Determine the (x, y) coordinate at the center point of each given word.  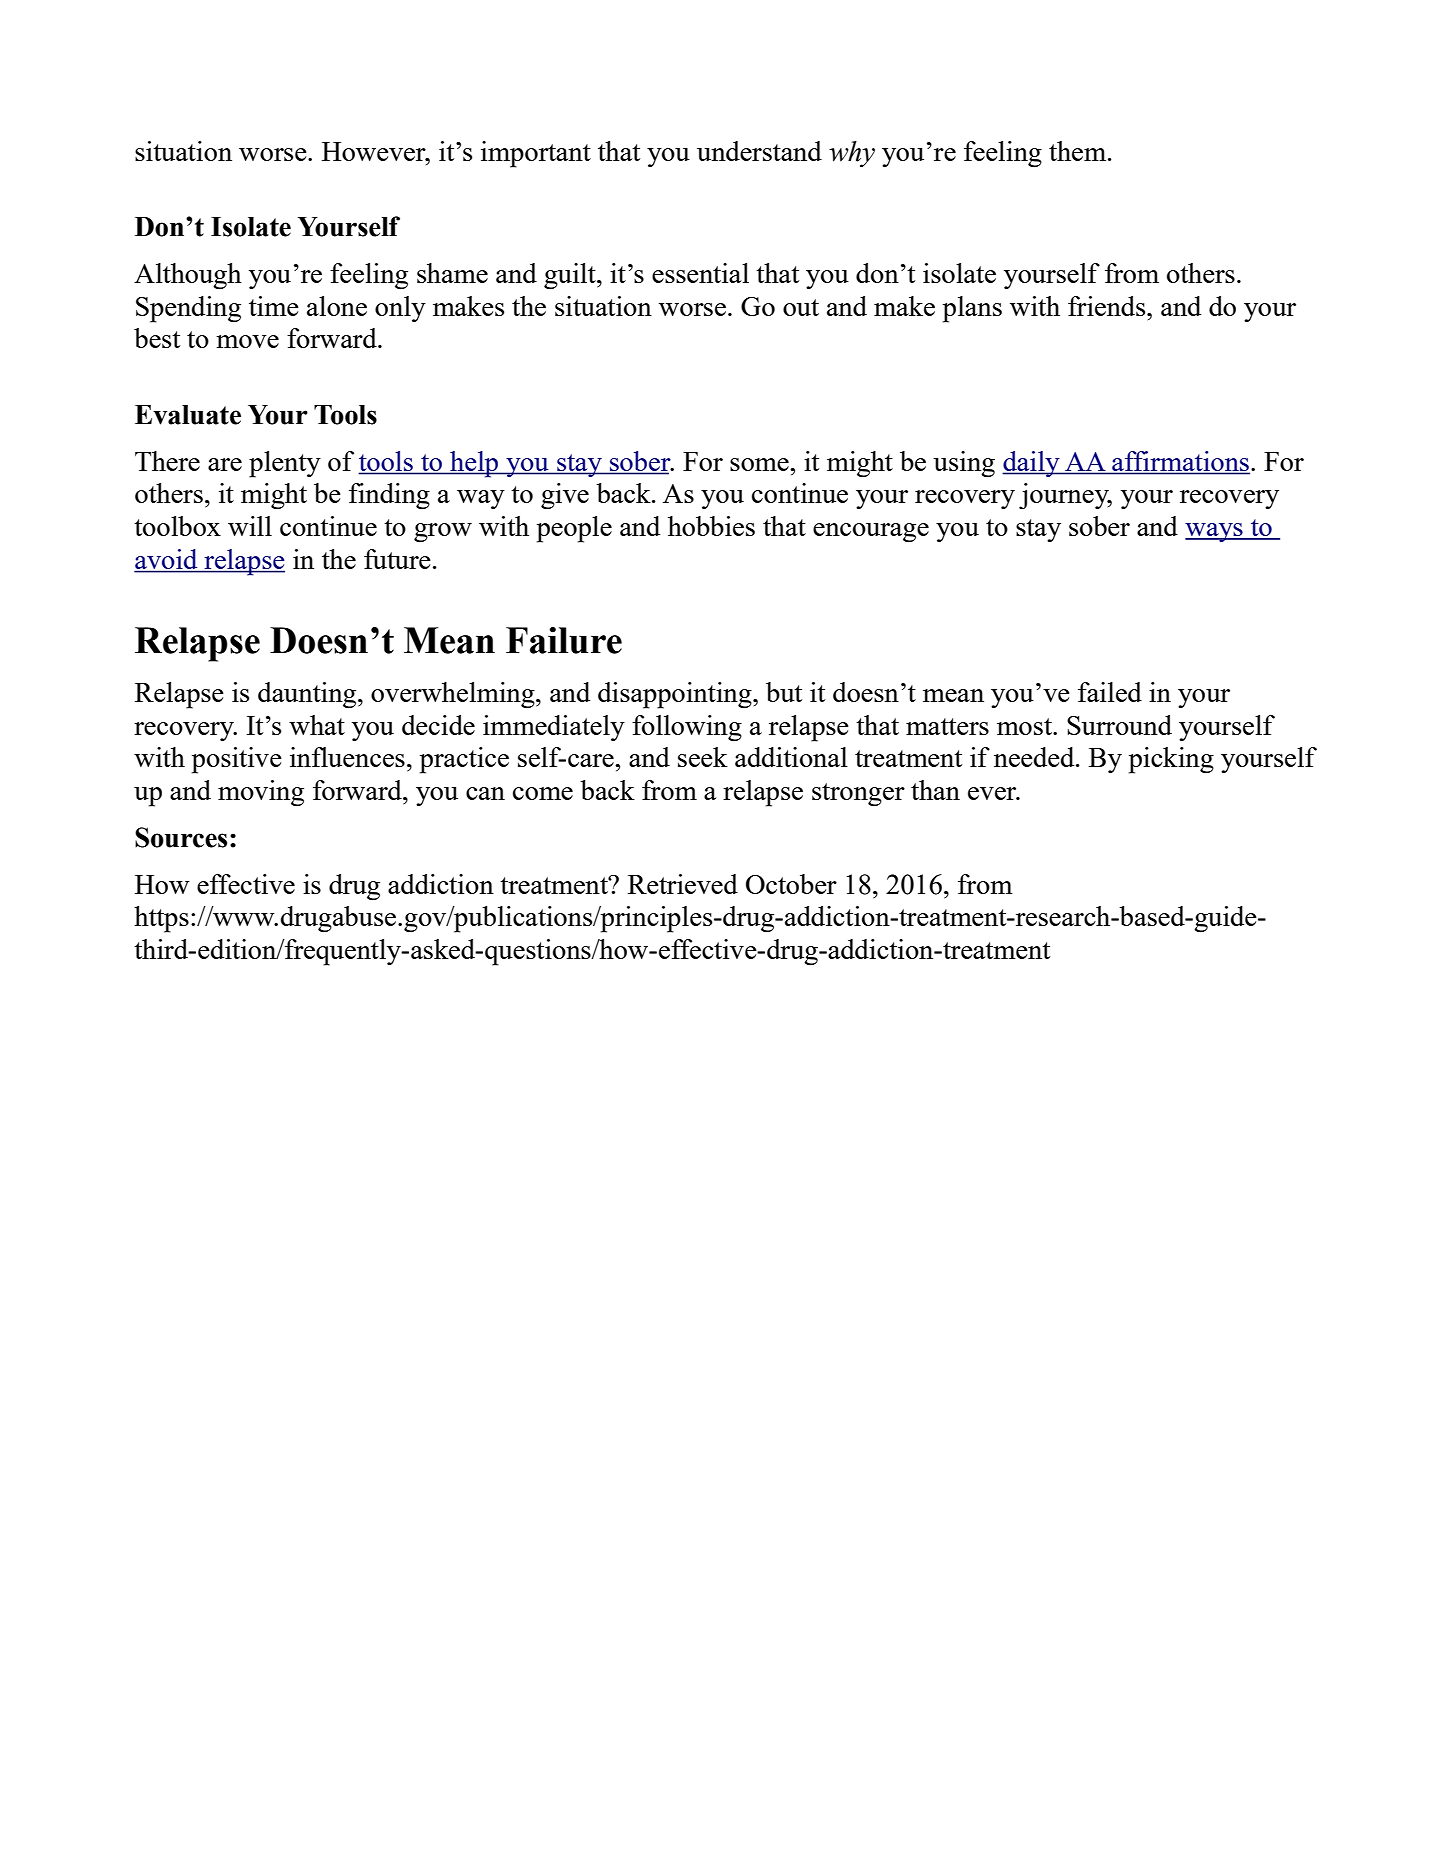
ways (1215, 532)
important (536, 154)
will (250, 526)
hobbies (711, 526)
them (1077, 151)
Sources (181, 837)
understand (759, 151)
